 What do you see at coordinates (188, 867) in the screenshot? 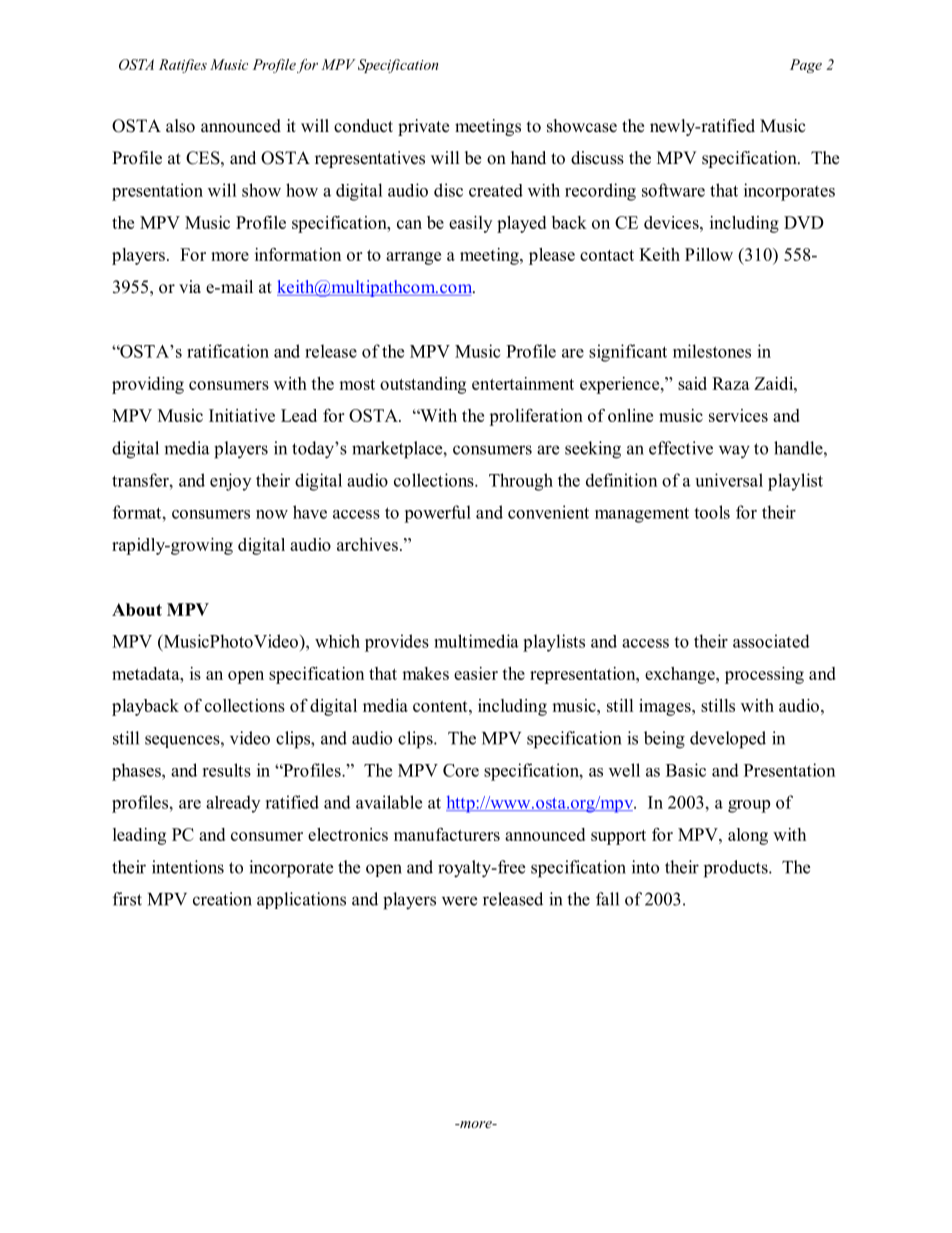
I see `intentions` at bounding box center [188, 867].
